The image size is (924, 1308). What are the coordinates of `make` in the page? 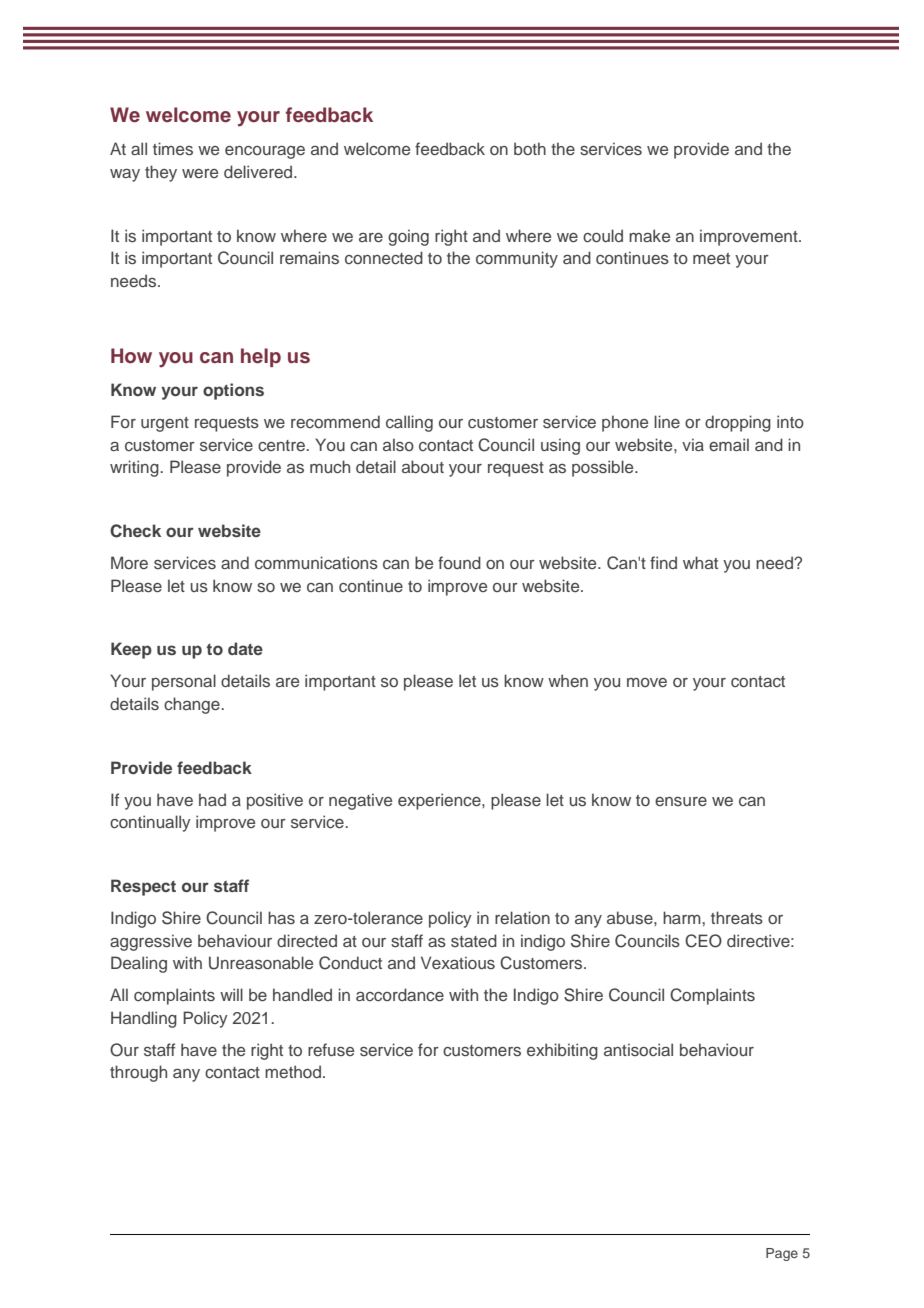 It's located at (649, 235).
